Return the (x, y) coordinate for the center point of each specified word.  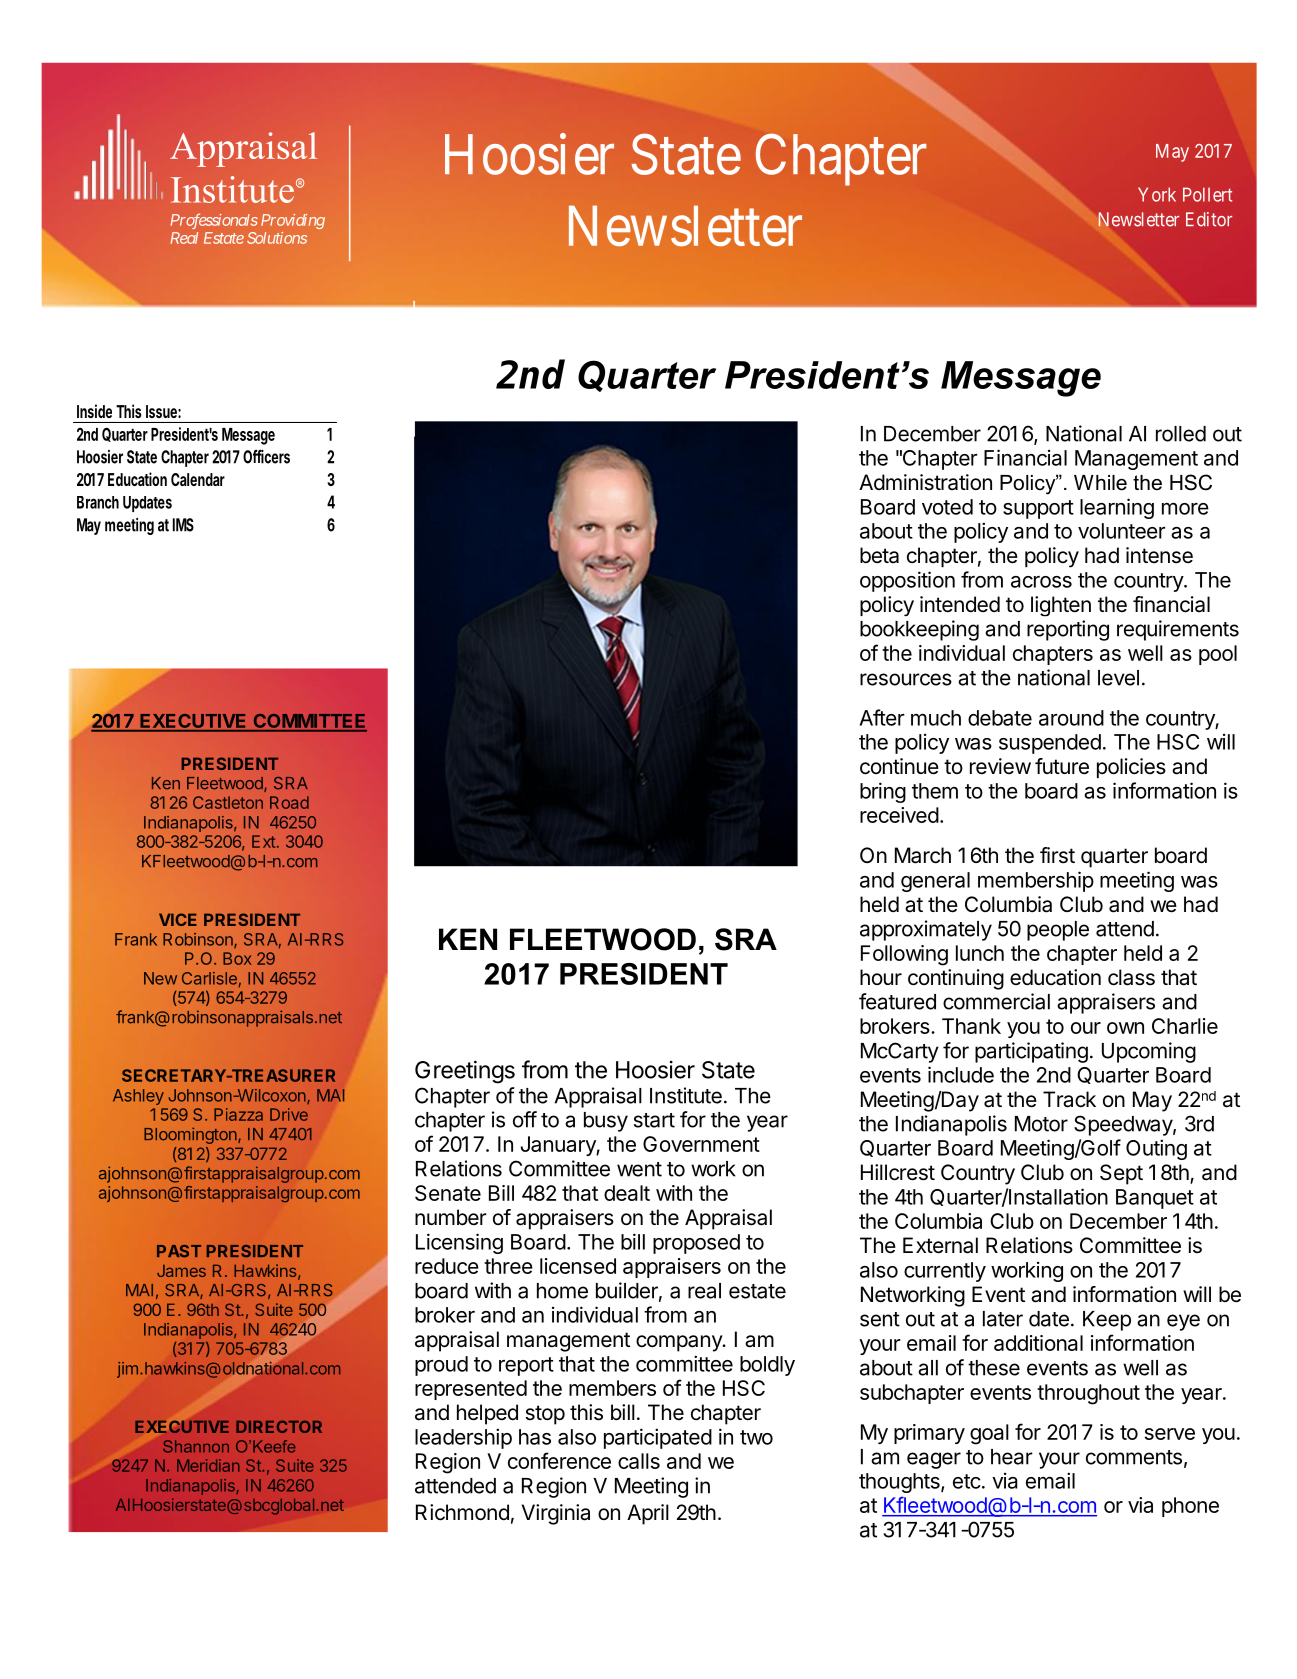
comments (1134, 1457)
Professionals (214, 221)
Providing (293, 221)
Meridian (208, 1465)
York (1157, 194)
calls (639, 1461)
